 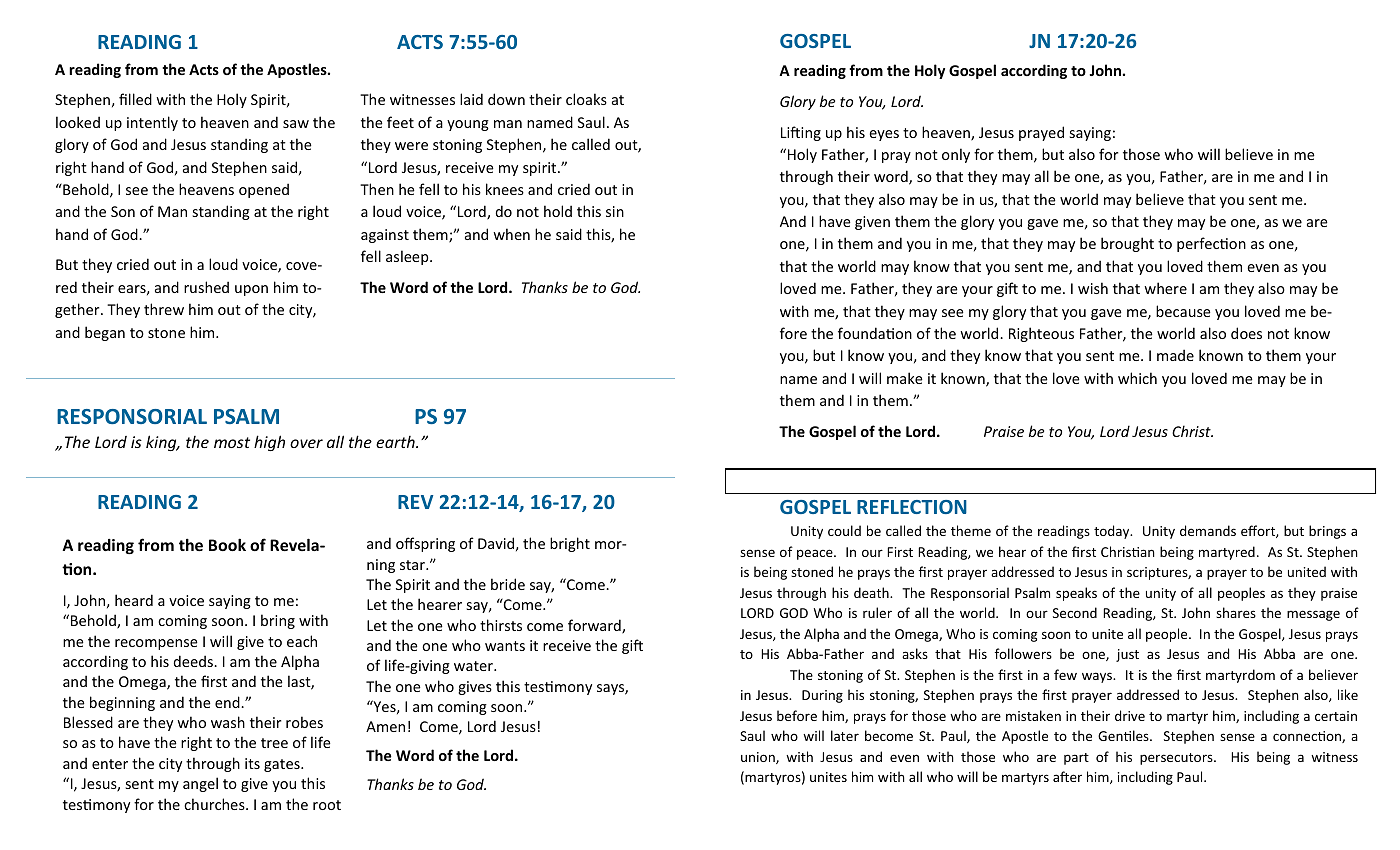 I want to click on which, so click(x=1137, y=378).
